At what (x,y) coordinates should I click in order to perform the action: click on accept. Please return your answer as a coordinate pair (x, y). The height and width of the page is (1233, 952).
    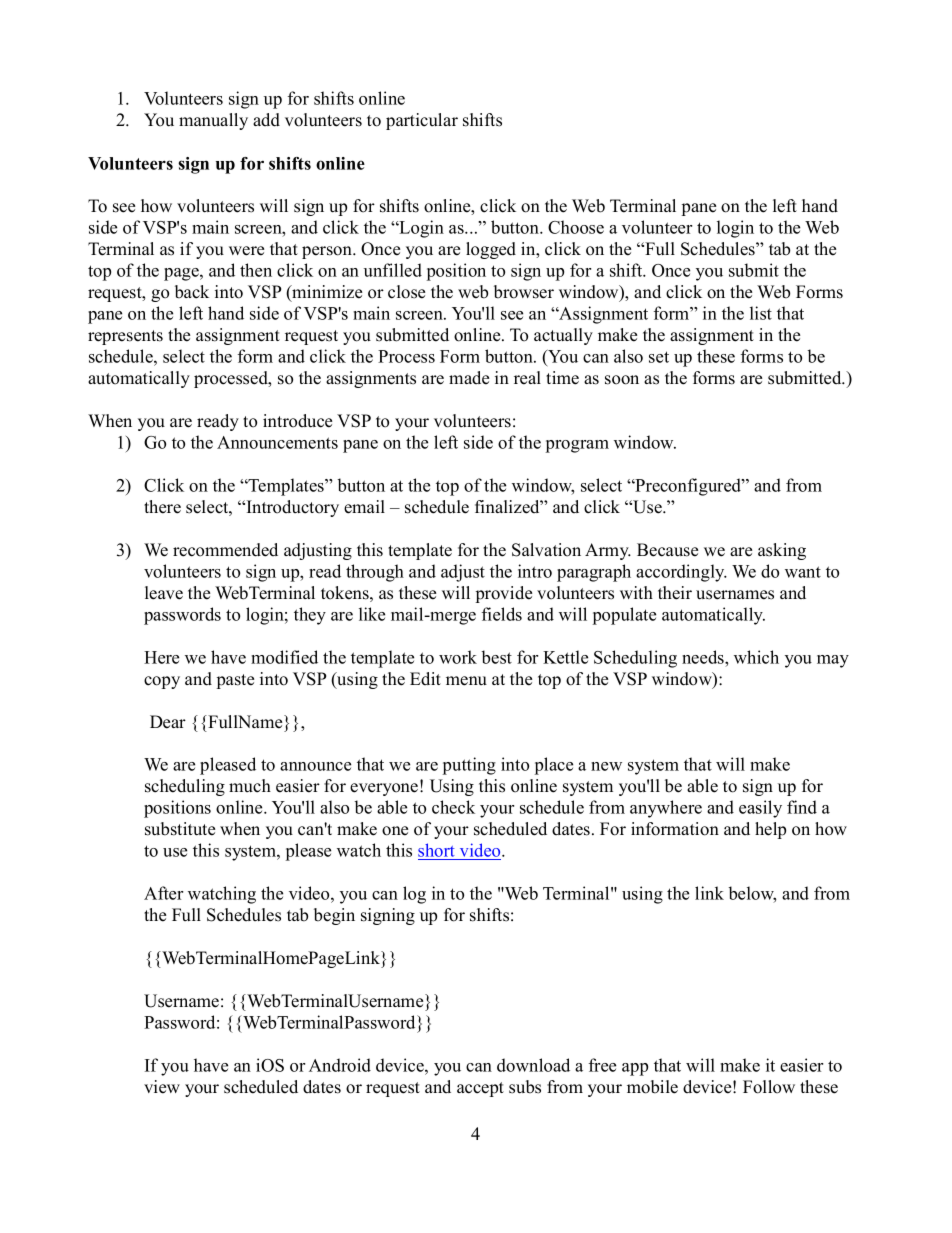
    Looking at the image, I should click on (480, 1089).
